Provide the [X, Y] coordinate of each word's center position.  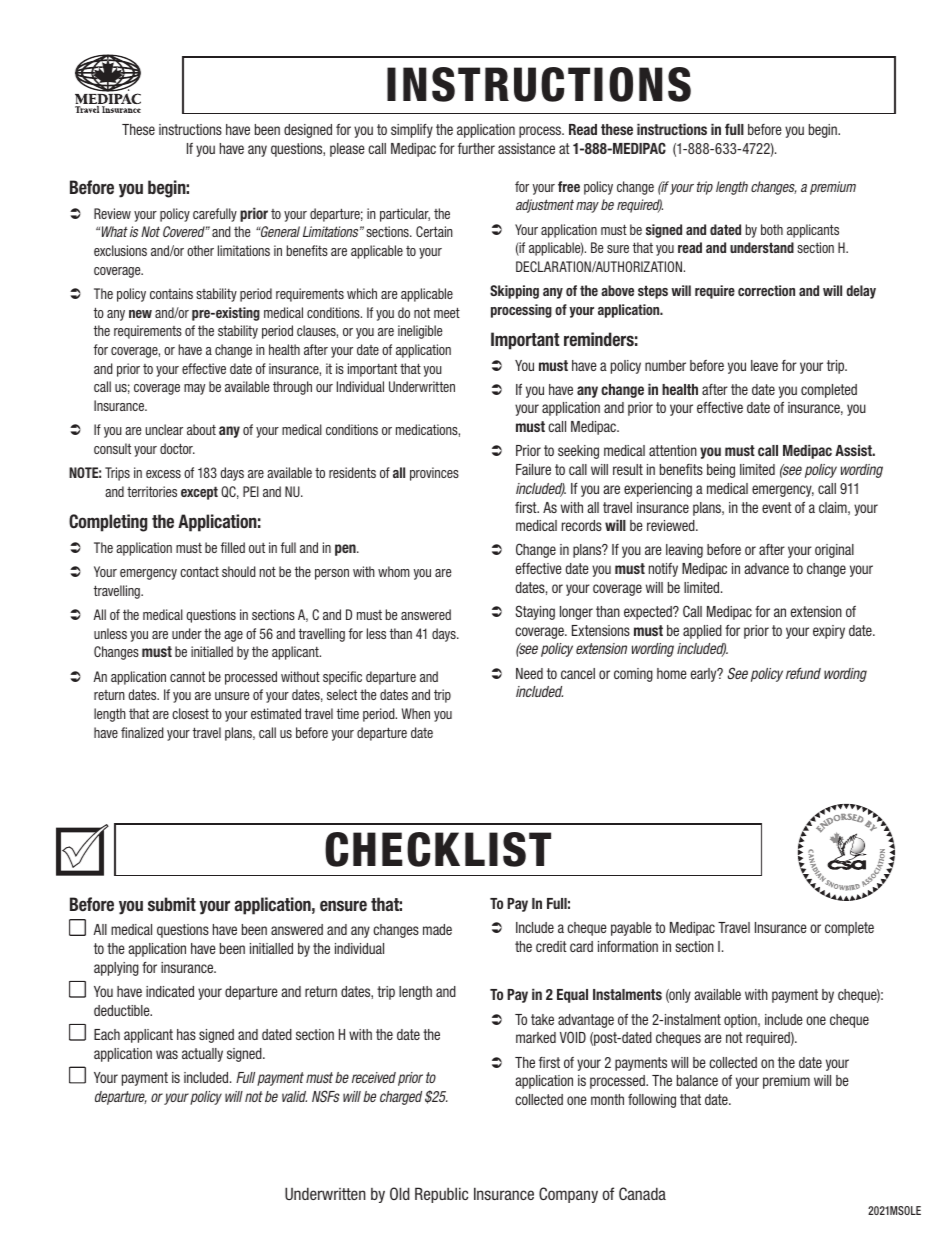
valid [294, 1096]
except [199, 493]
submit [172, 904]
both [772, 229]
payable [631, 929]
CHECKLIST [438, 849]
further [476, 148]
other [200, 250]
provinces [434, 474]
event [777, 507]
